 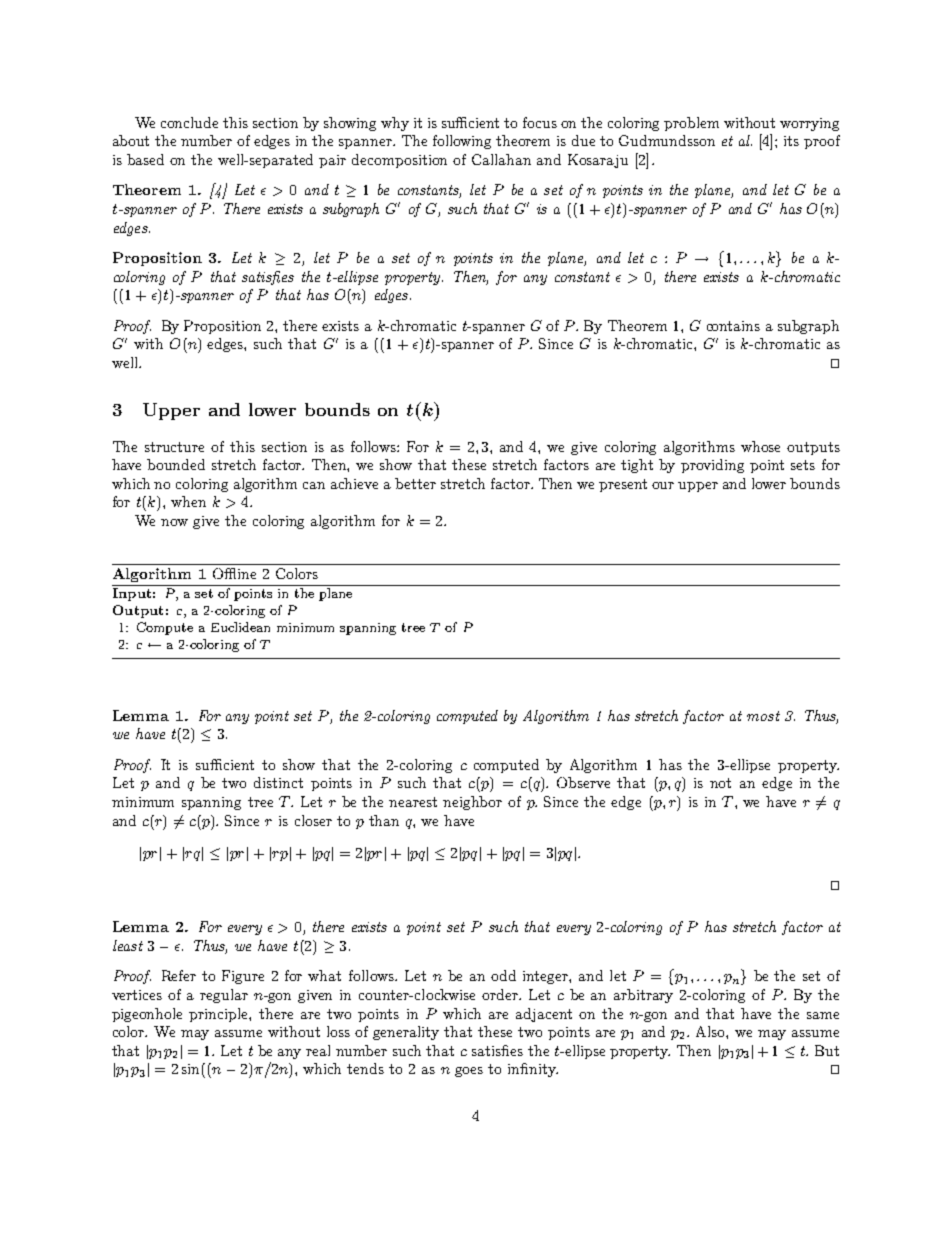 I want to click on most, so click(x=763, y=716).
